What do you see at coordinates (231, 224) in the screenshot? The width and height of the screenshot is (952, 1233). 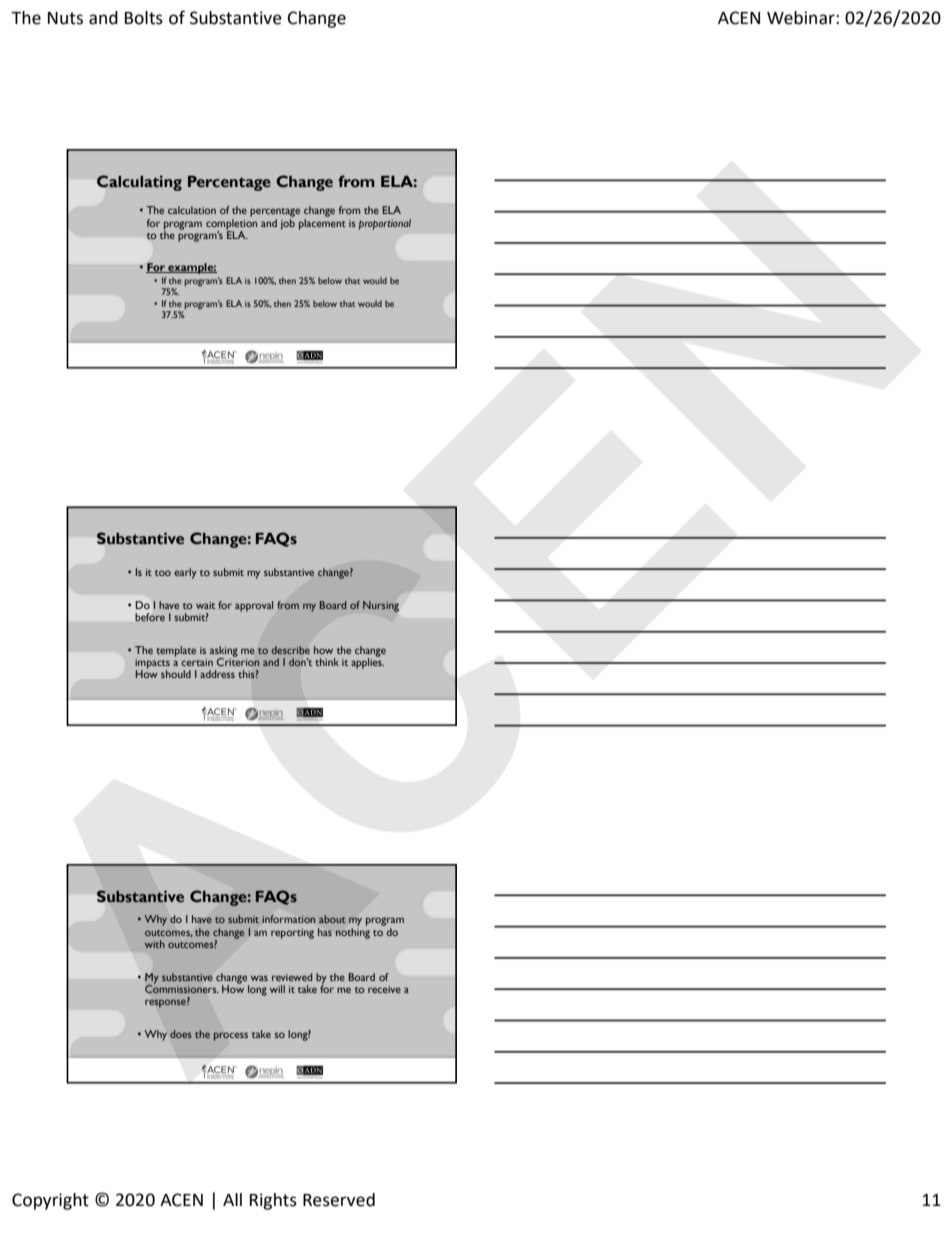 I see `completion` at bounding box center [231, 224].
